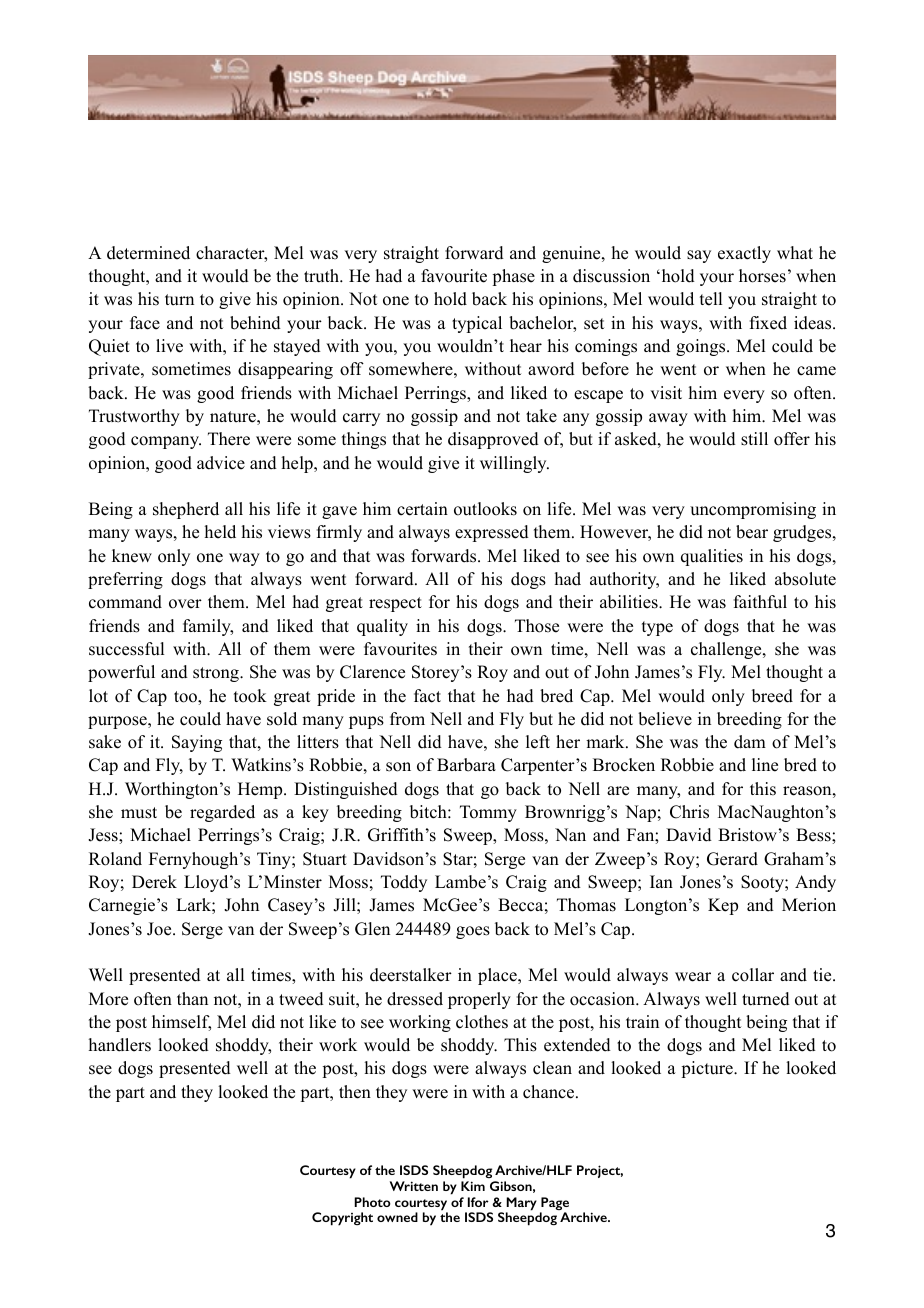 This image has width=924, height=1308. Describe the element at coordinates (513, 277) in the image. I see `phase` at that location.
